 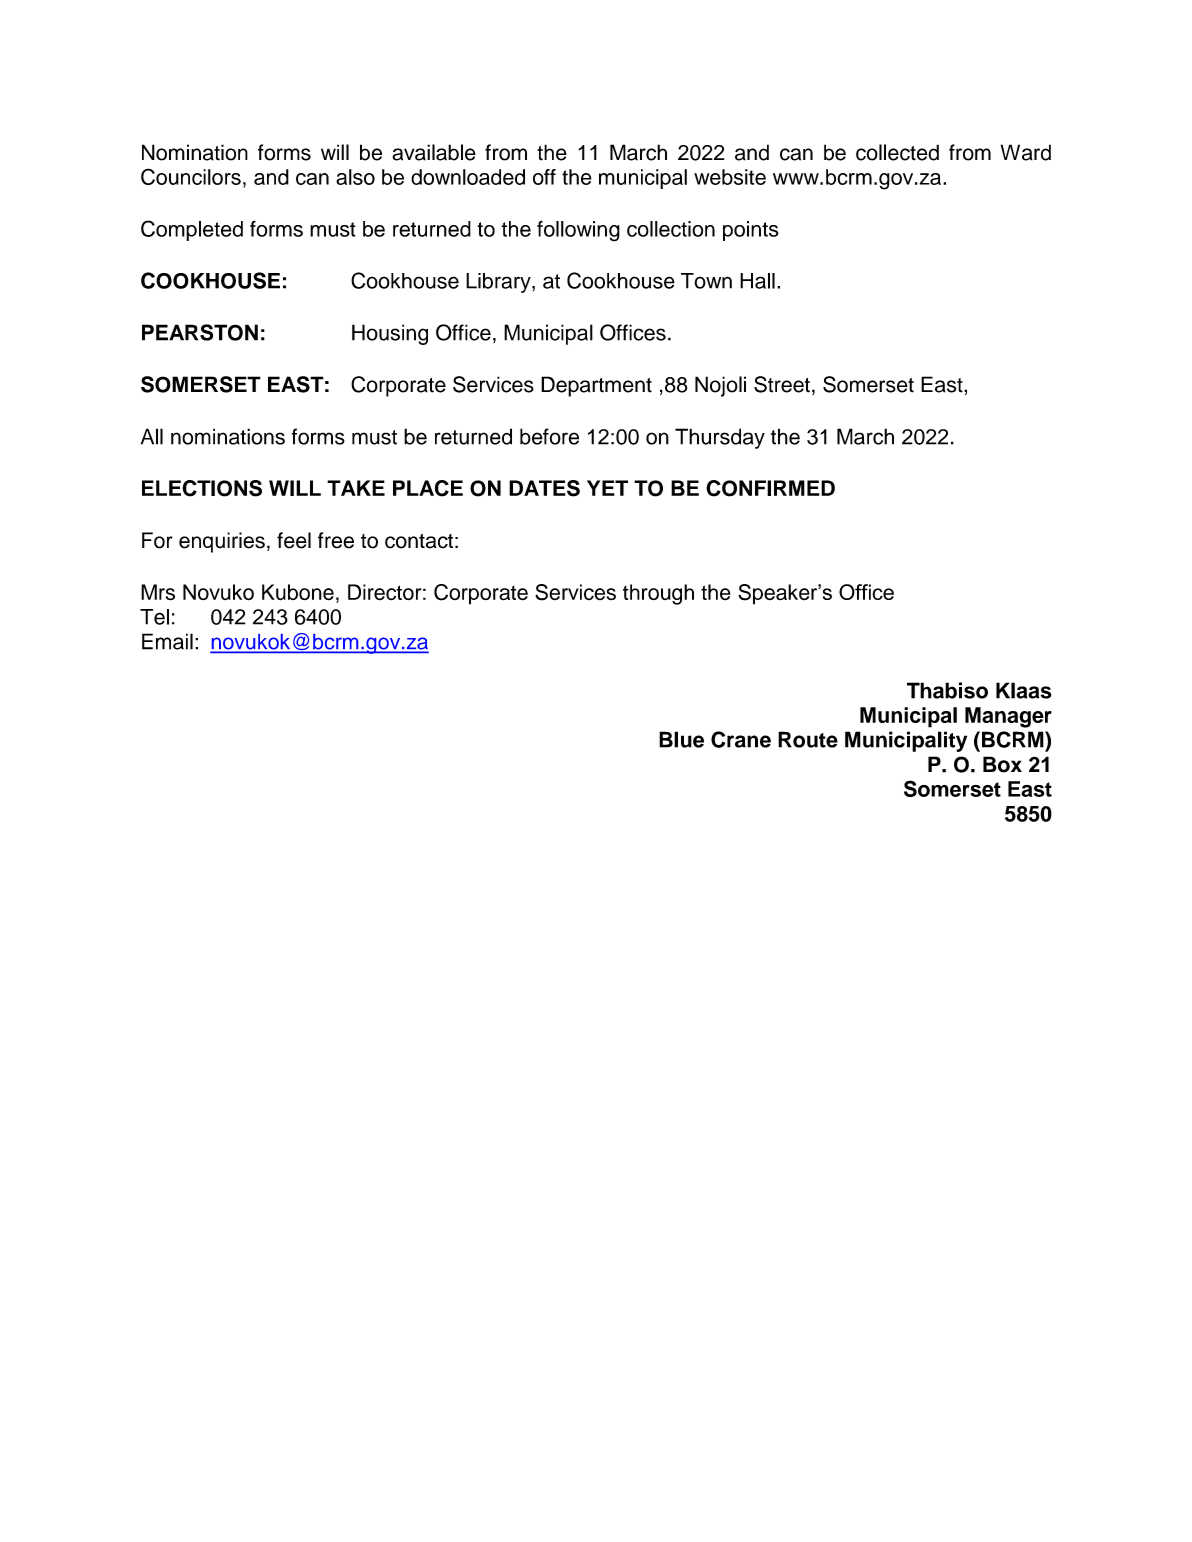 What do you see at coordinates (222, 542) in the screenshot?
I see `enquiries` at bounding box center [222, 542].
